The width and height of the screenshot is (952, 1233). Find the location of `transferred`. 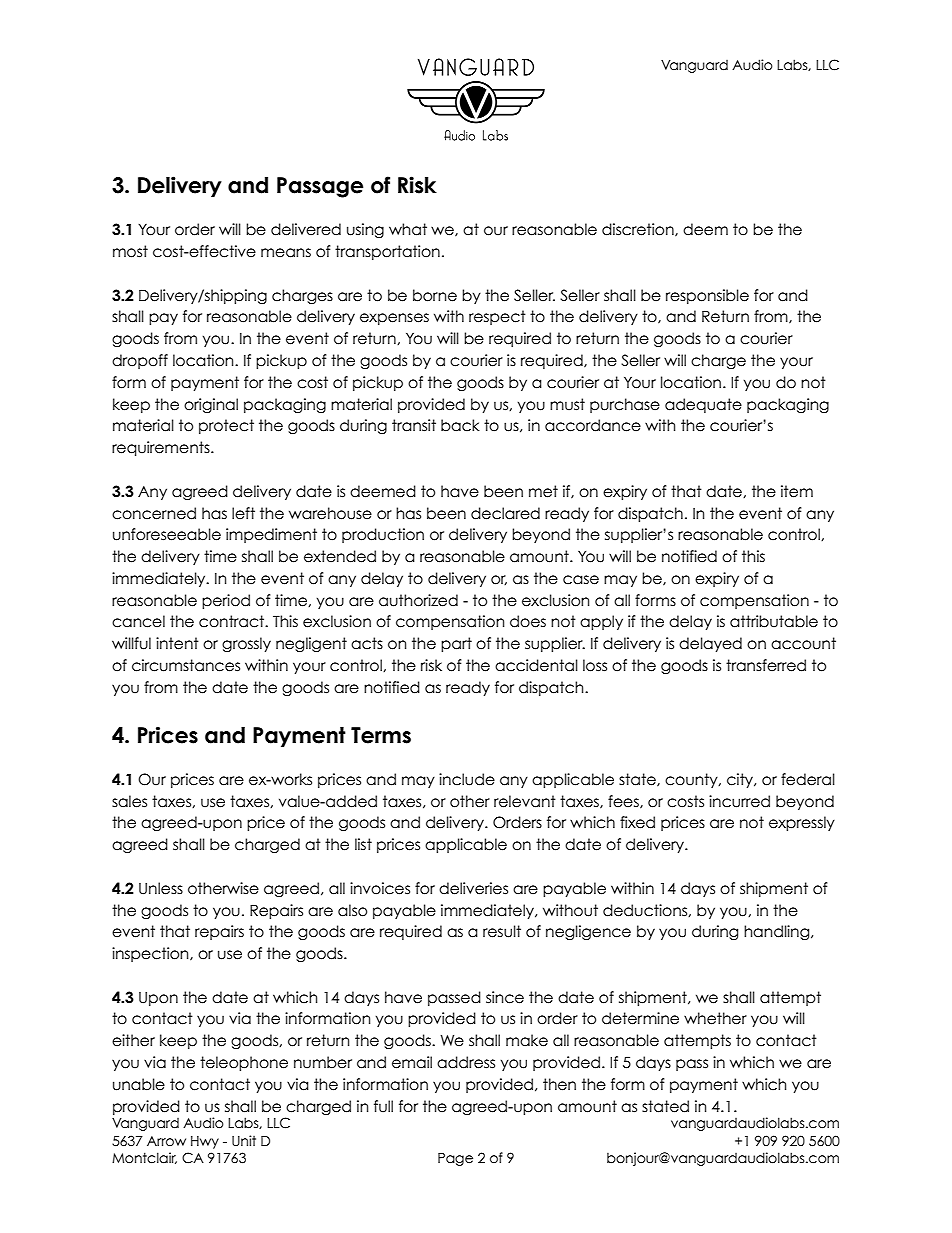

transferred is located at coordinates (766, 665).
